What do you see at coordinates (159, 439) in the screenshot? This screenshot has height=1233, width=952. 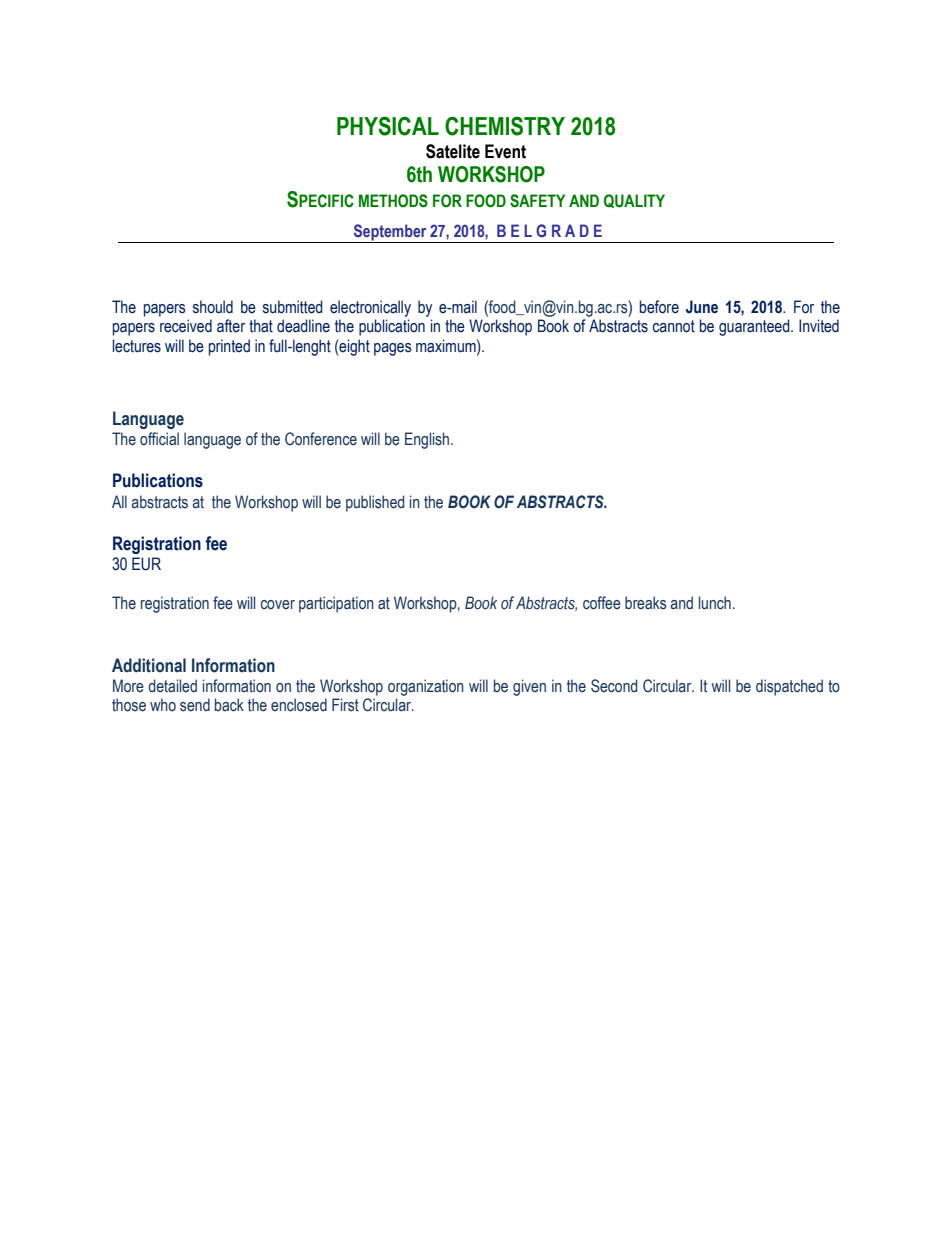 I see `official` at bounding box center [159, 439].
